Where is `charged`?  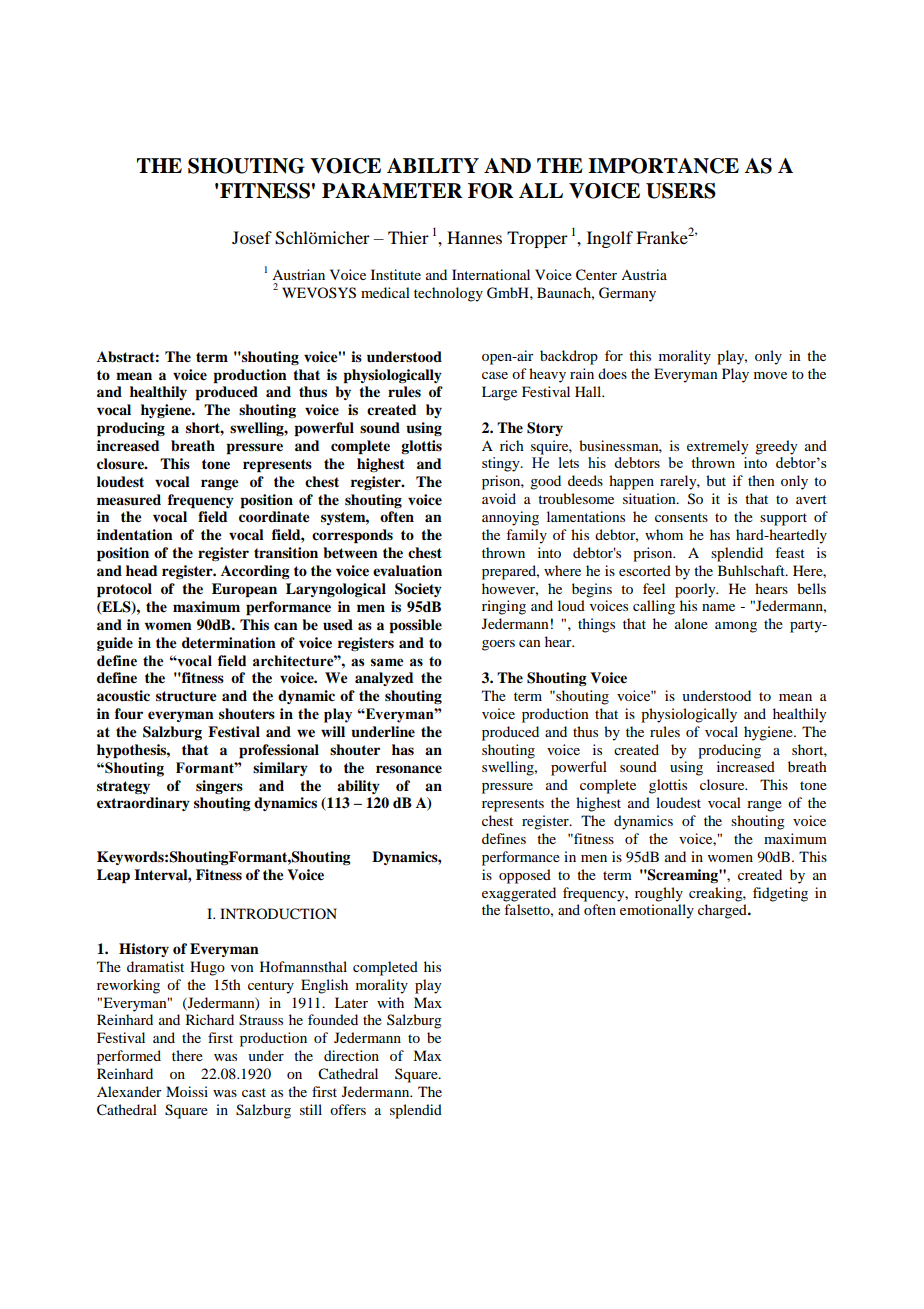 charged is located at coordinates (723, 911).
